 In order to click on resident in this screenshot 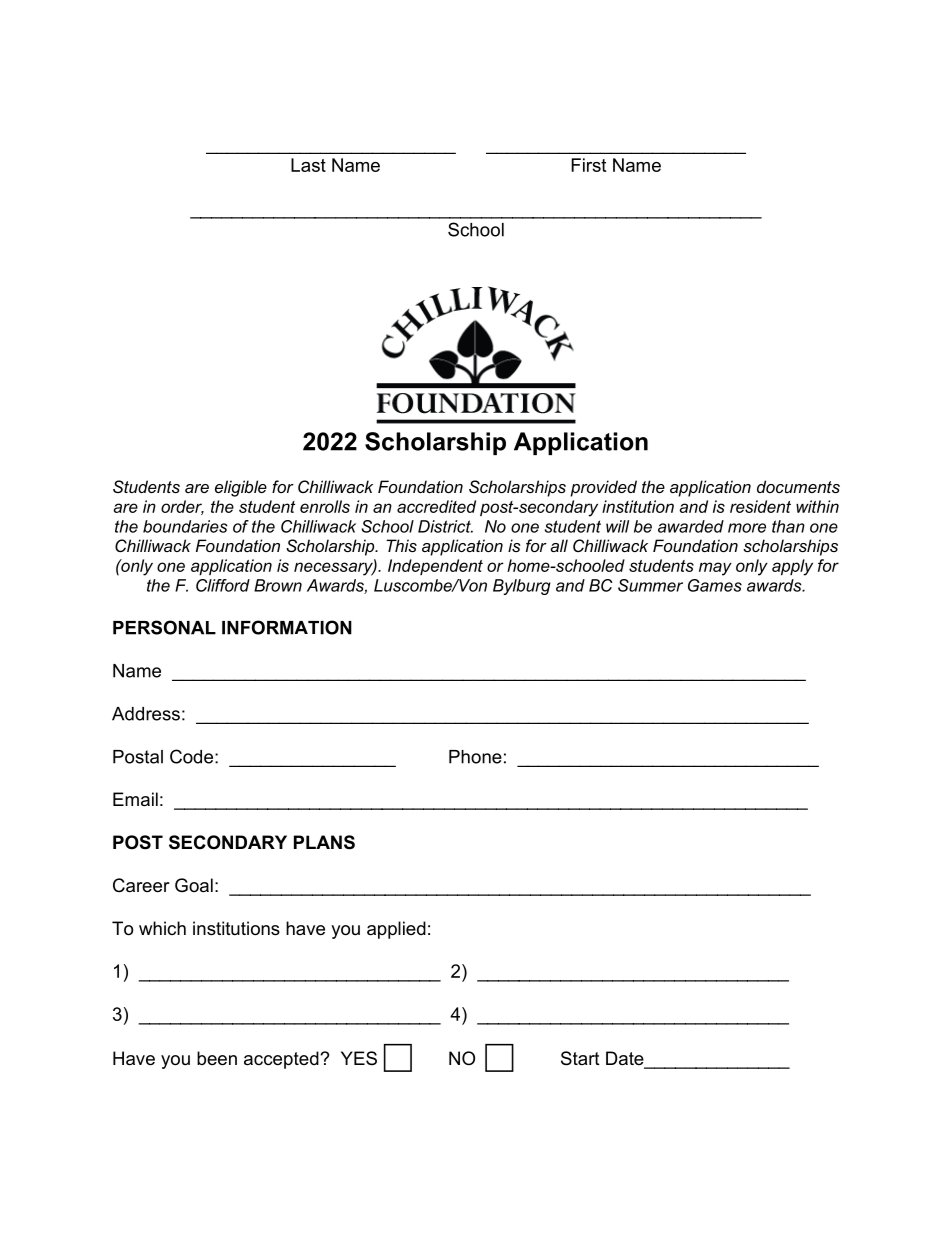, I will do `click(760, 506)`.
